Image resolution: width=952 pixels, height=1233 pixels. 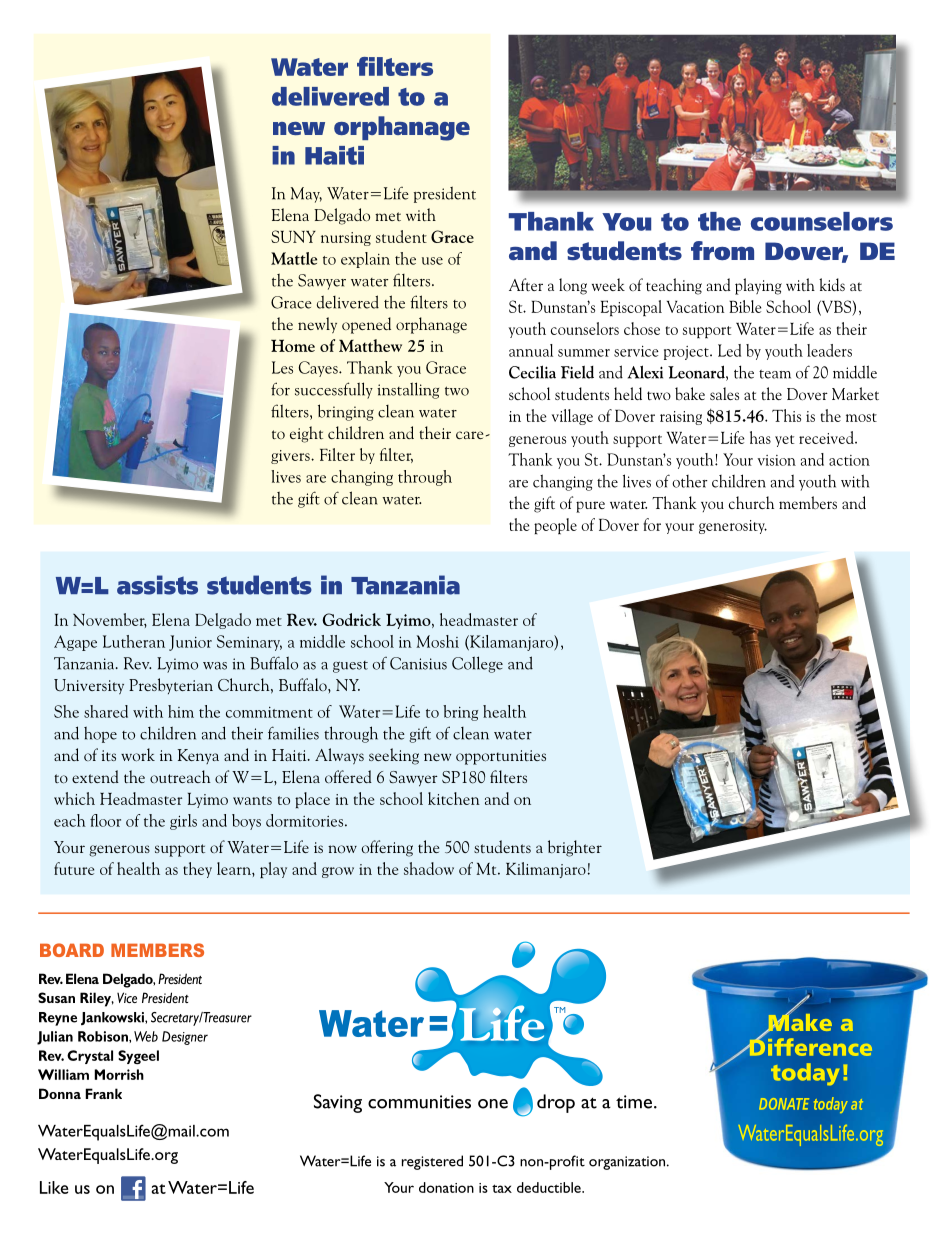 I want to click on DONATE, so click(x=784, y=1104).
